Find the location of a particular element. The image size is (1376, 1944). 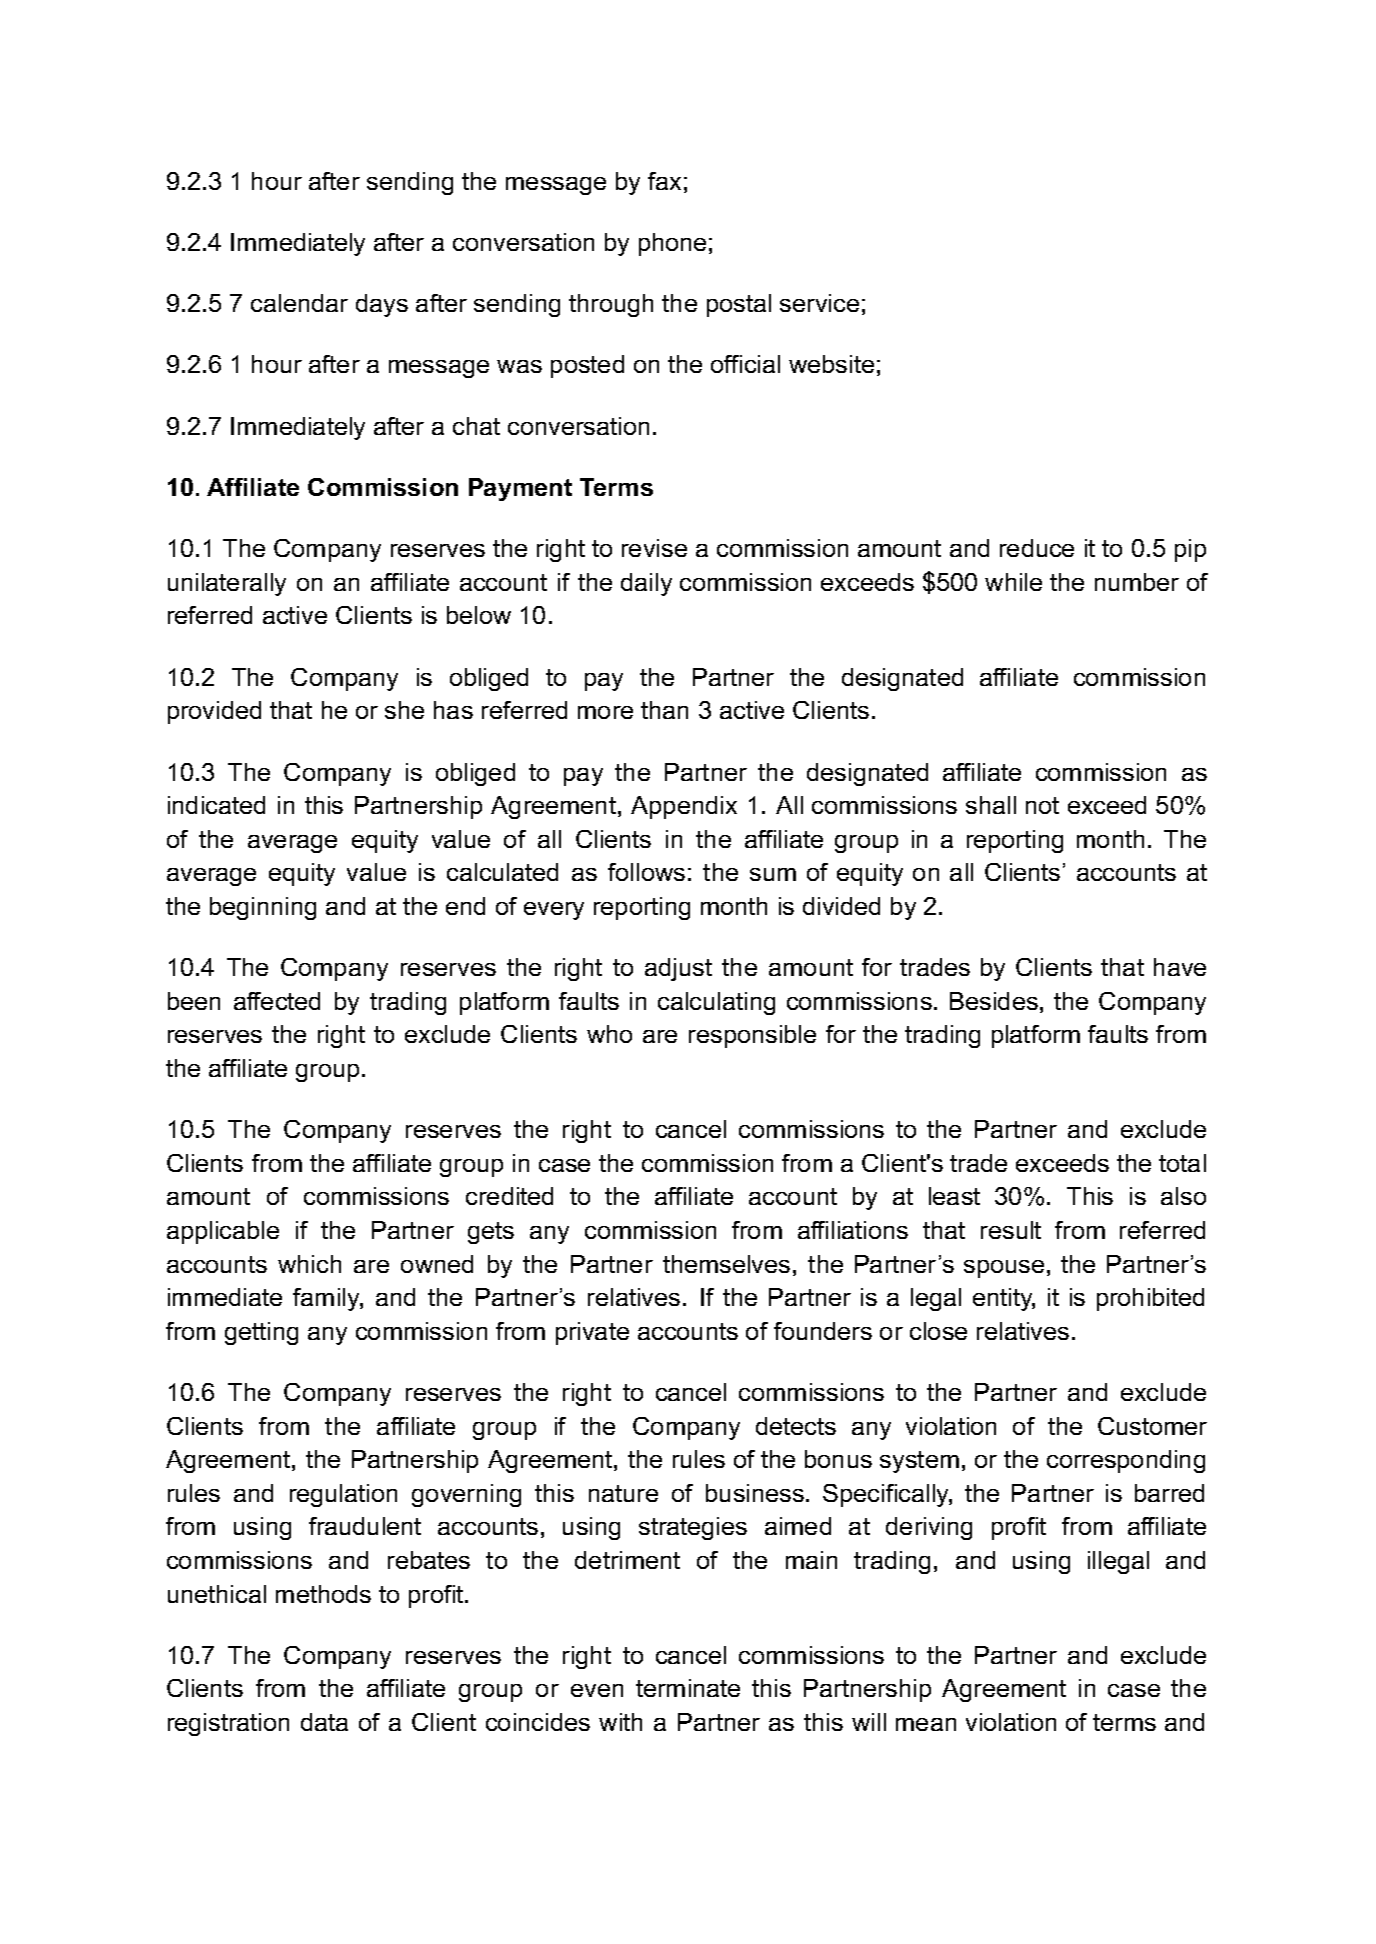

she is located at coordinates (404, 710).
